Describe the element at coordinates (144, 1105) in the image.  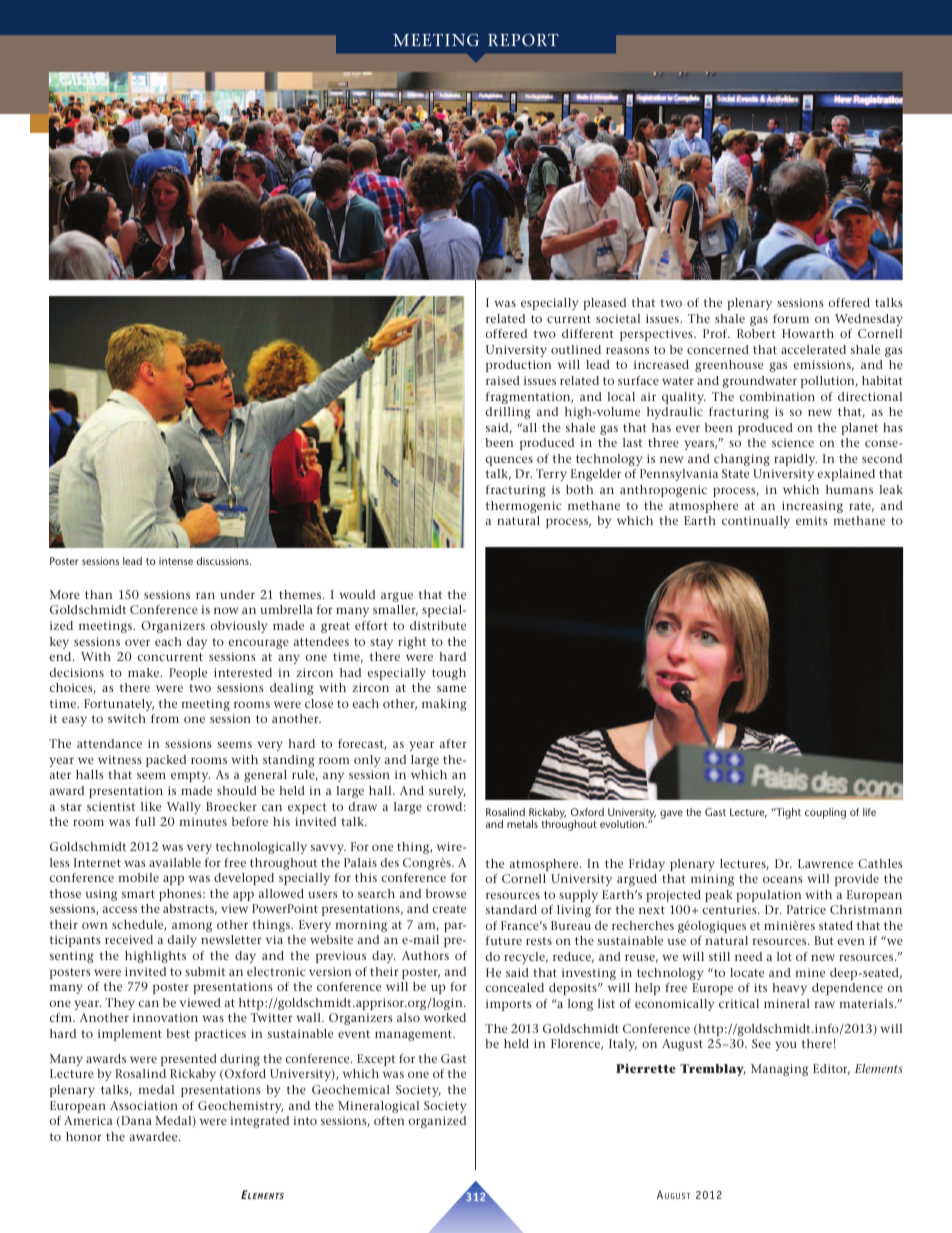
I see `Association` at that location.
